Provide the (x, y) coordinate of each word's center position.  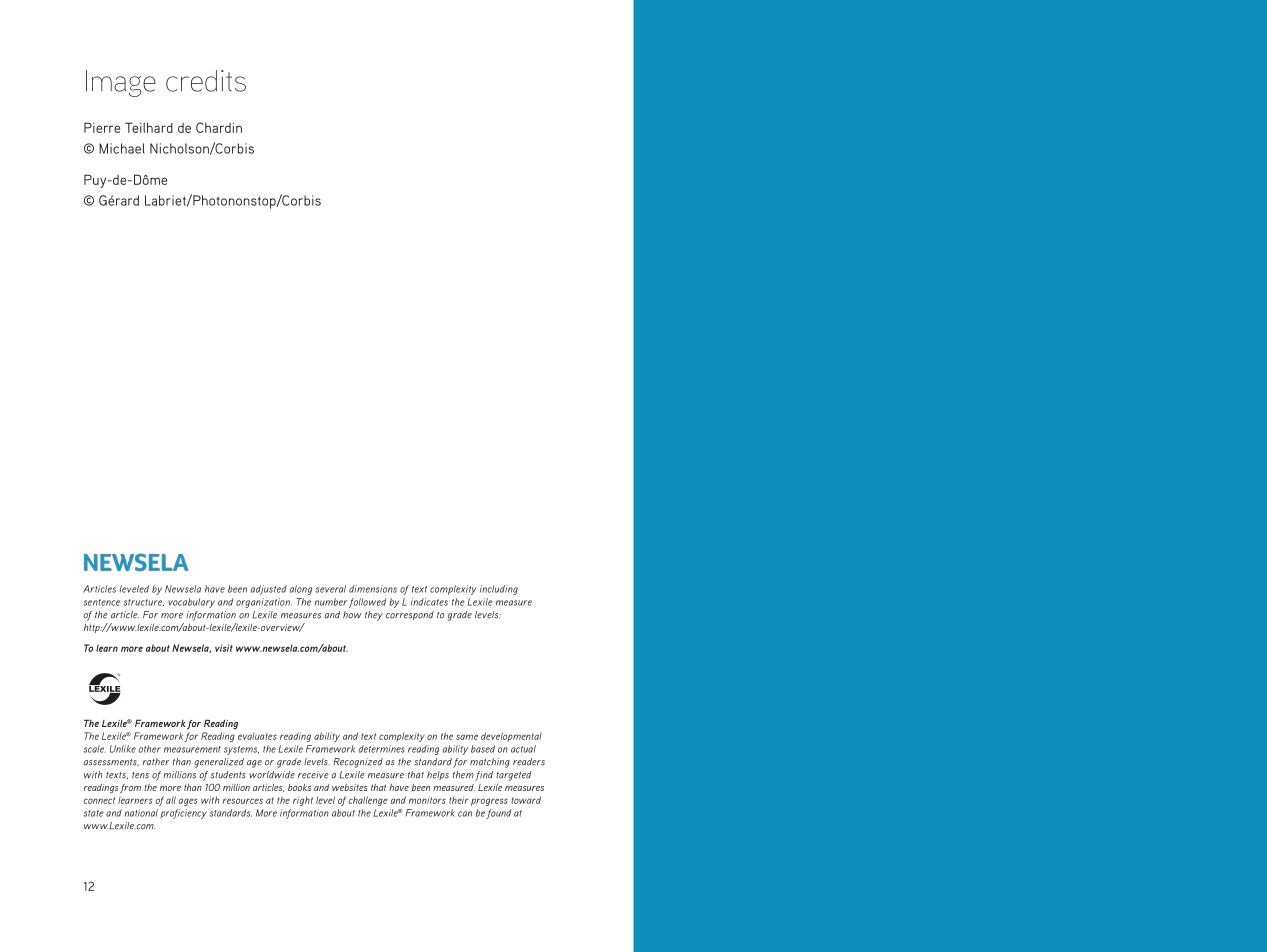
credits (206, 81)
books (299, 787)
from (130, 788)
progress (489, 802)
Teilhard (149, 127)
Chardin (219, 127)
